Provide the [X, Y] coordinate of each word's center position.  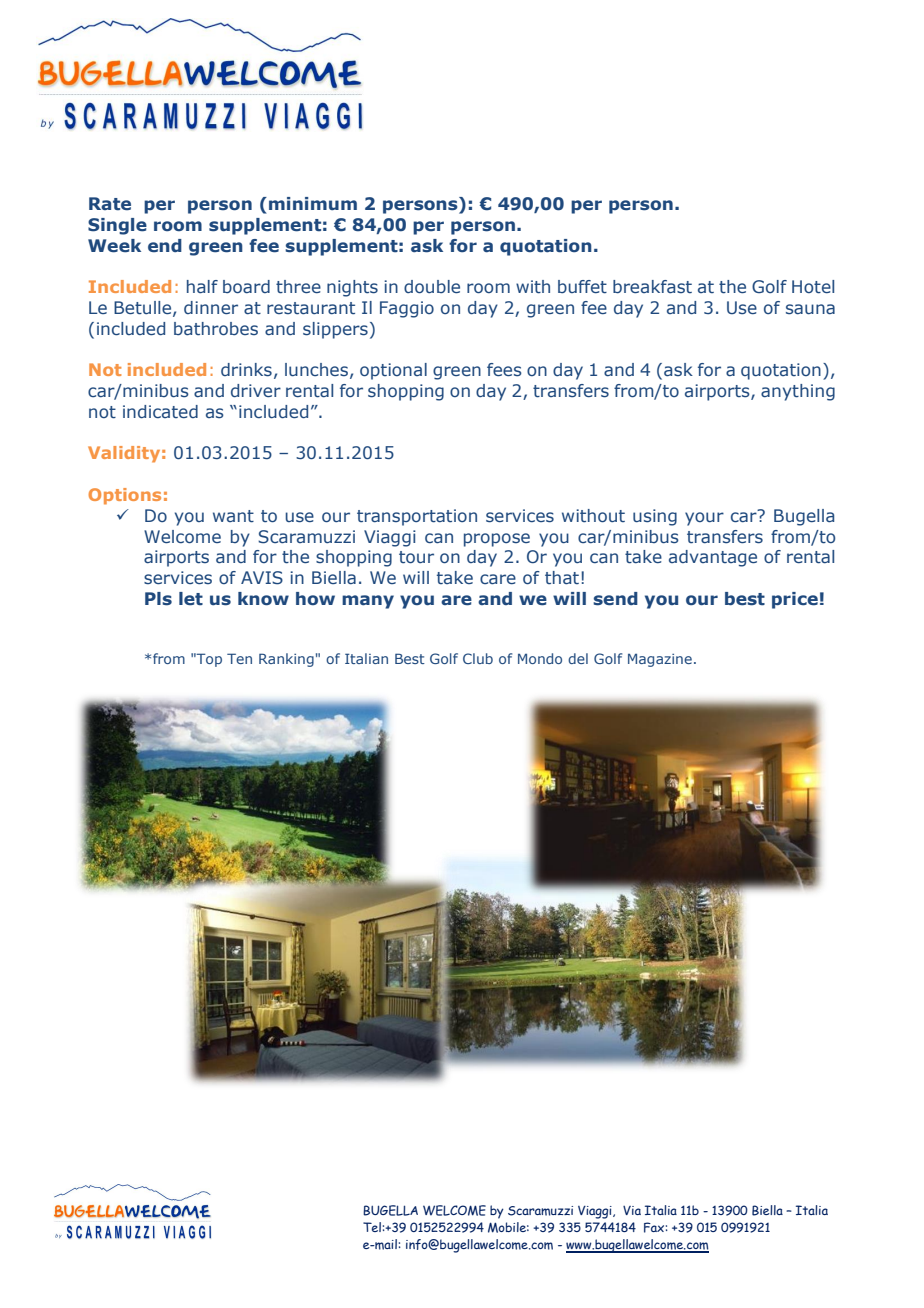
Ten [239, 658]
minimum [313, 203]
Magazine [660, 660]
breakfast [652, 286]
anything [798, 392]
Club [478, 658]
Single [117, 226]
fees [504, 370]
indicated [160, 411]
